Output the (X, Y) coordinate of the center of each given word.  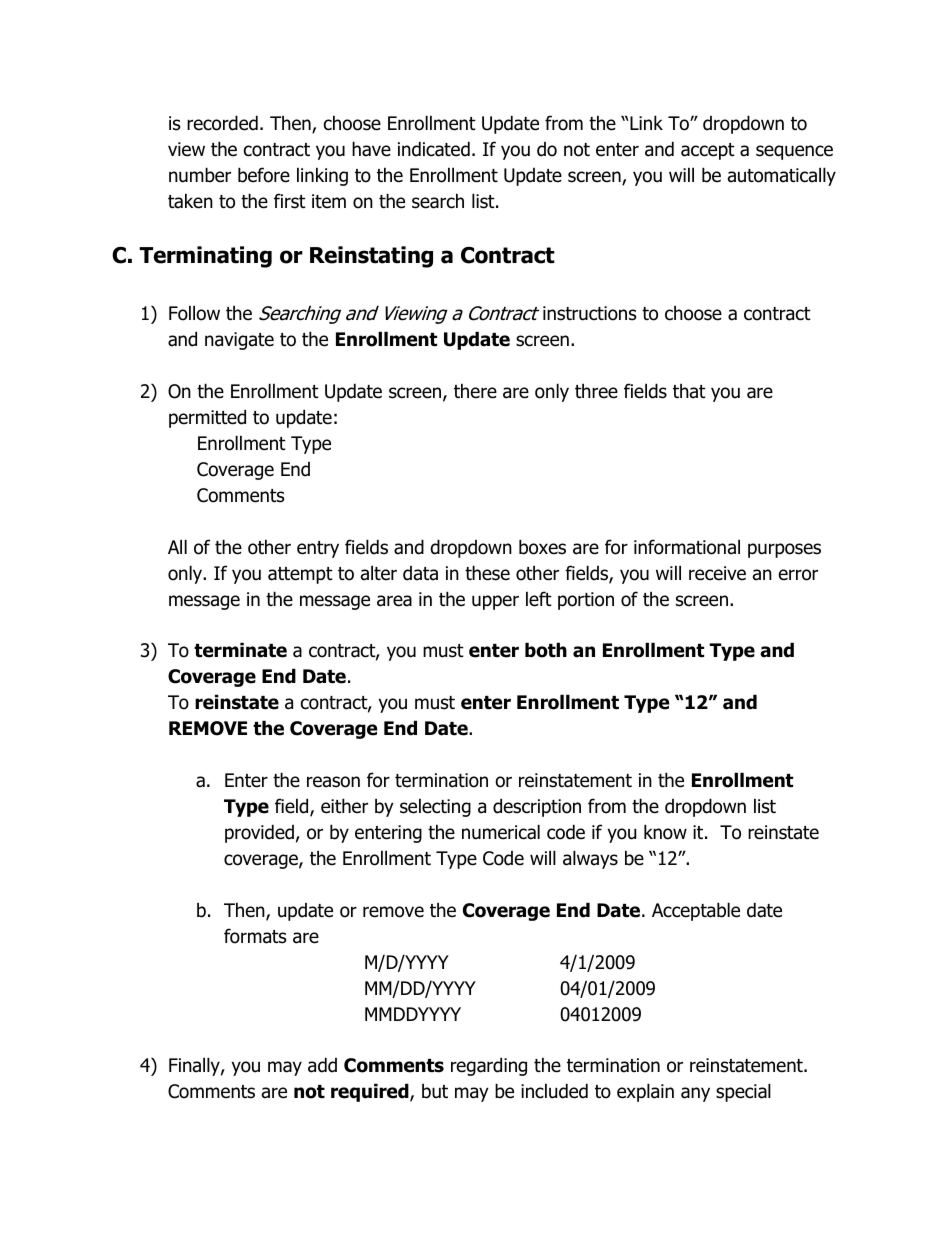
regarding (489, 1066)
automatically (782, 176)
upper (495, 602)
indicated (434, 149)
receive (717, 573)
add (322, 1065)
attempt (300, 575)
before (264, 175)
